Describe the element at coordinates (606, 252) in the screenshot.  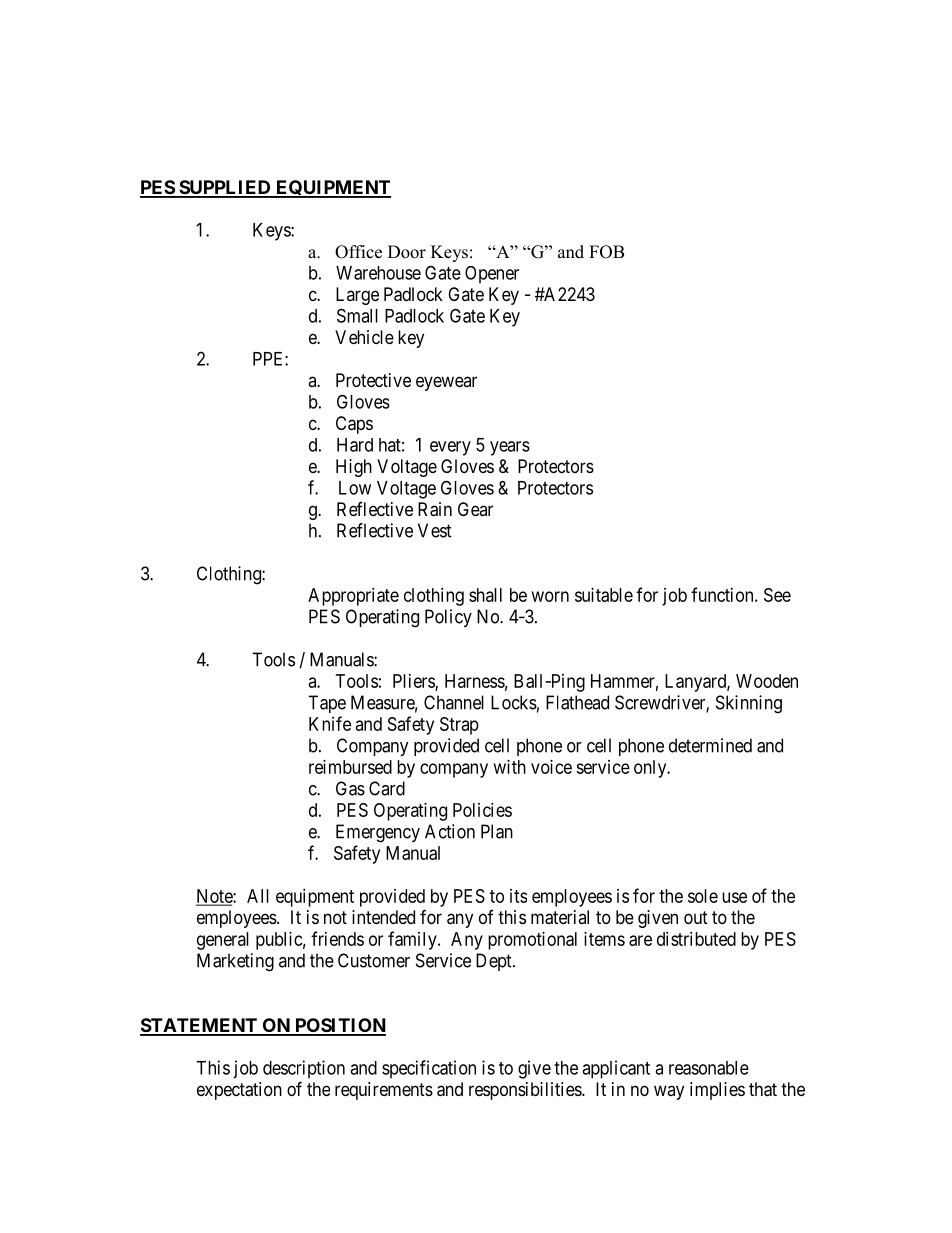
I see `FOB` at that location.
